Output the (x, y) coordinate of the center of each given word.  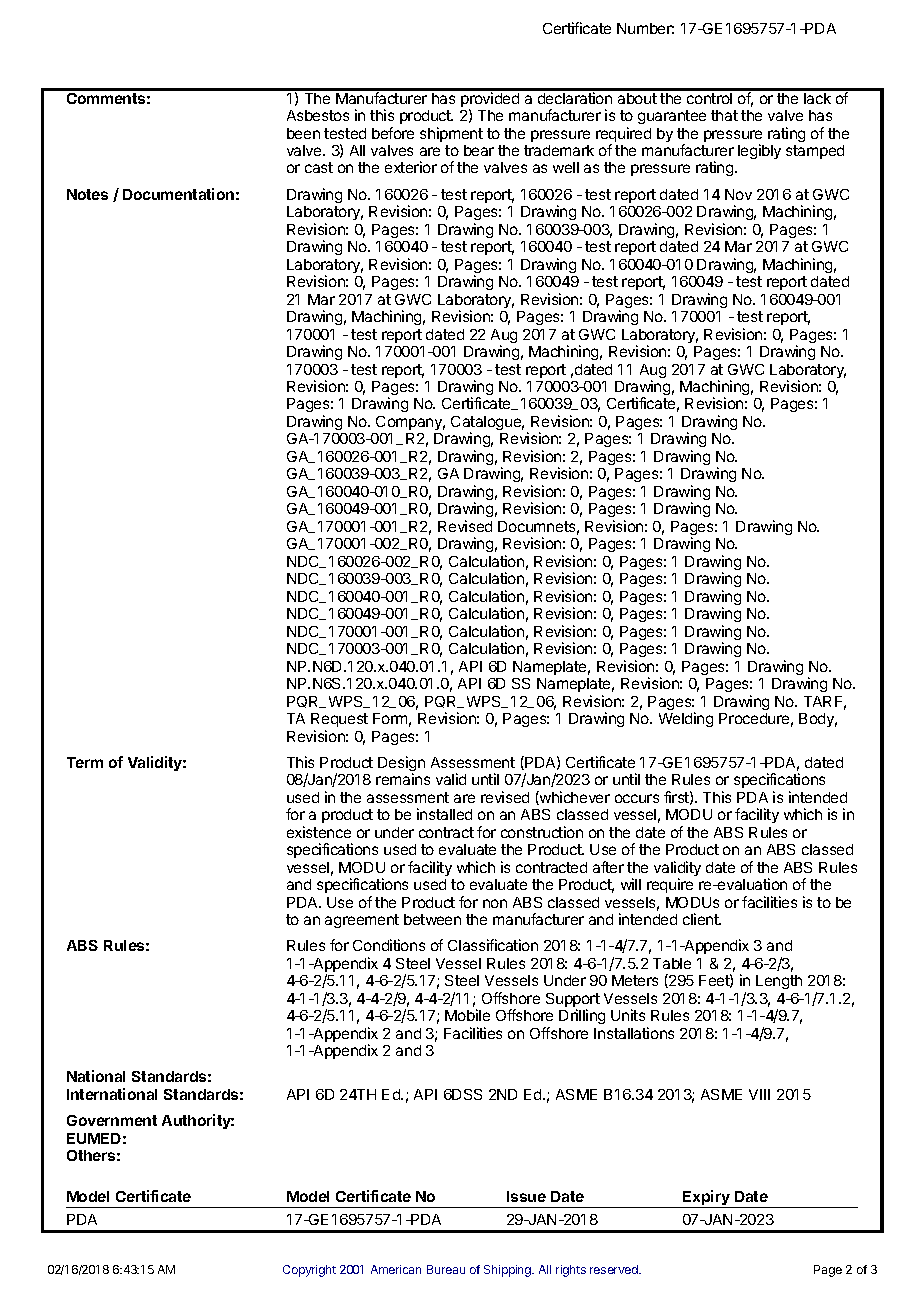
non (495, 903)
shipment (451, 134)
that (724, 115)
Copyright (309, 1271)
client (702, 919)
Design (401, 765)
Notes (87, 194)
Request (339, 720)
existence (319, 832)
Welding (686, 719)
